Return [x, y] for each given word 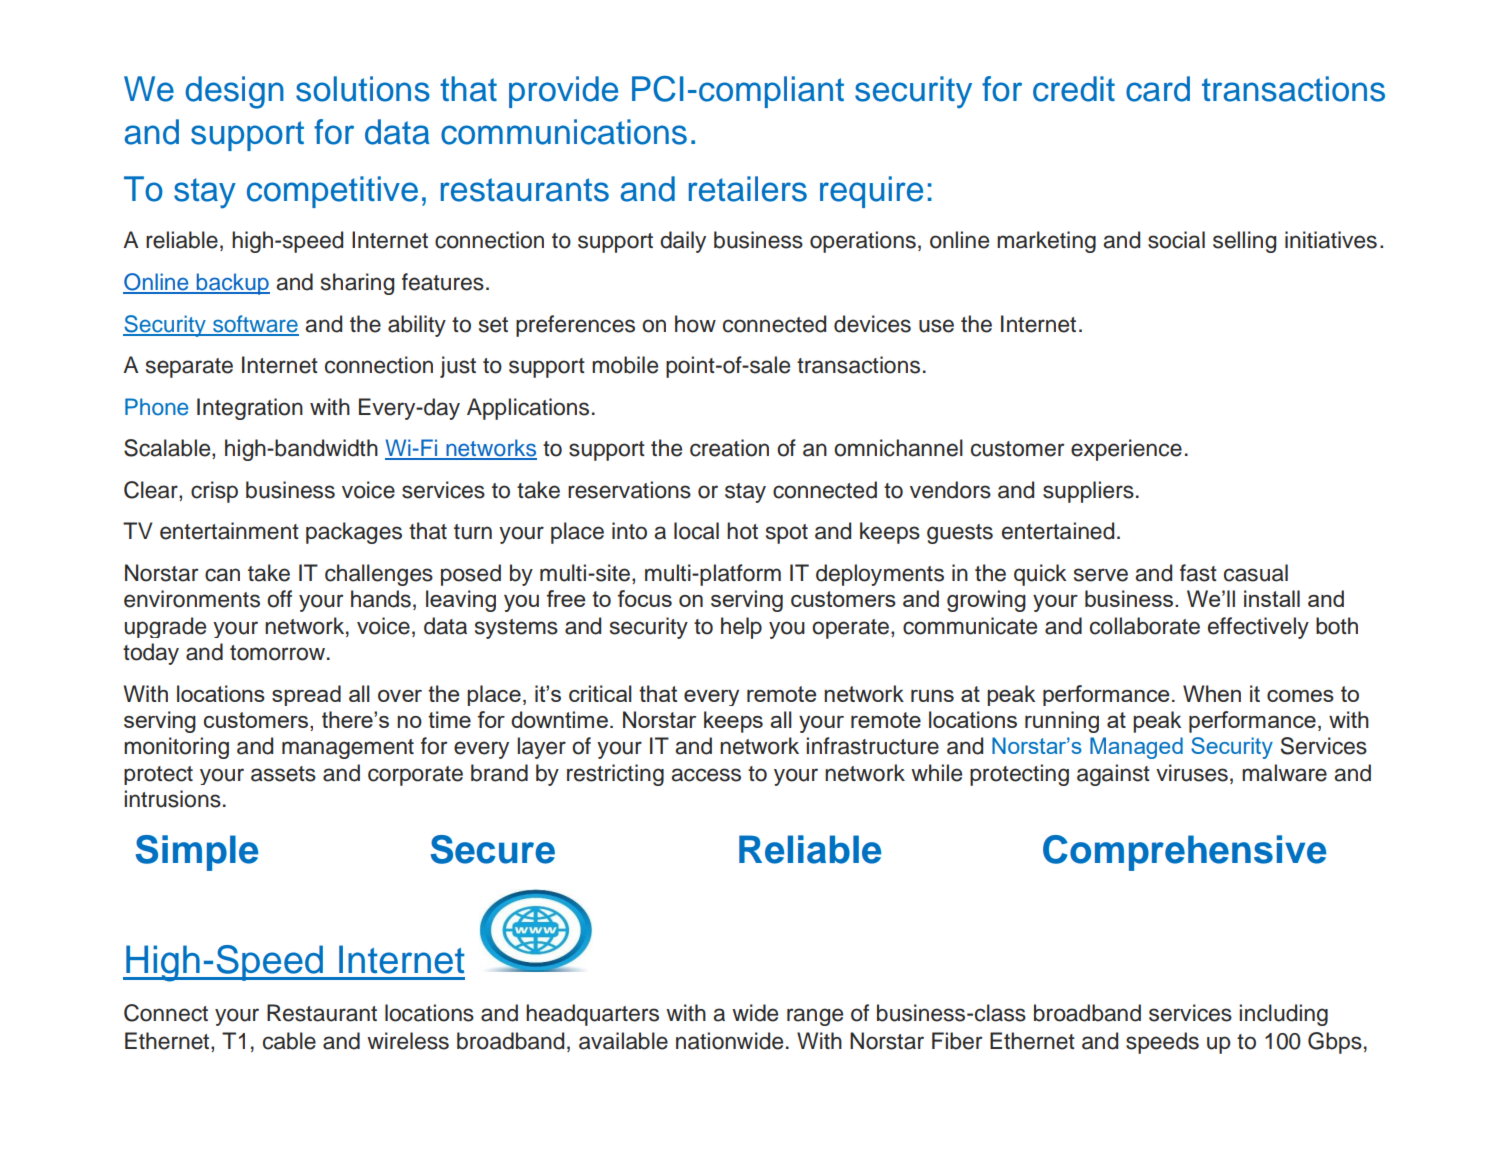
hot [742, 531]
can [222, 575]
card [1158, 89]
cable [289, 1041]
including [1283, 1015]
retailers [748, 189]
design [234, 92]
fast [1198, 573]
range [815, 1017]
